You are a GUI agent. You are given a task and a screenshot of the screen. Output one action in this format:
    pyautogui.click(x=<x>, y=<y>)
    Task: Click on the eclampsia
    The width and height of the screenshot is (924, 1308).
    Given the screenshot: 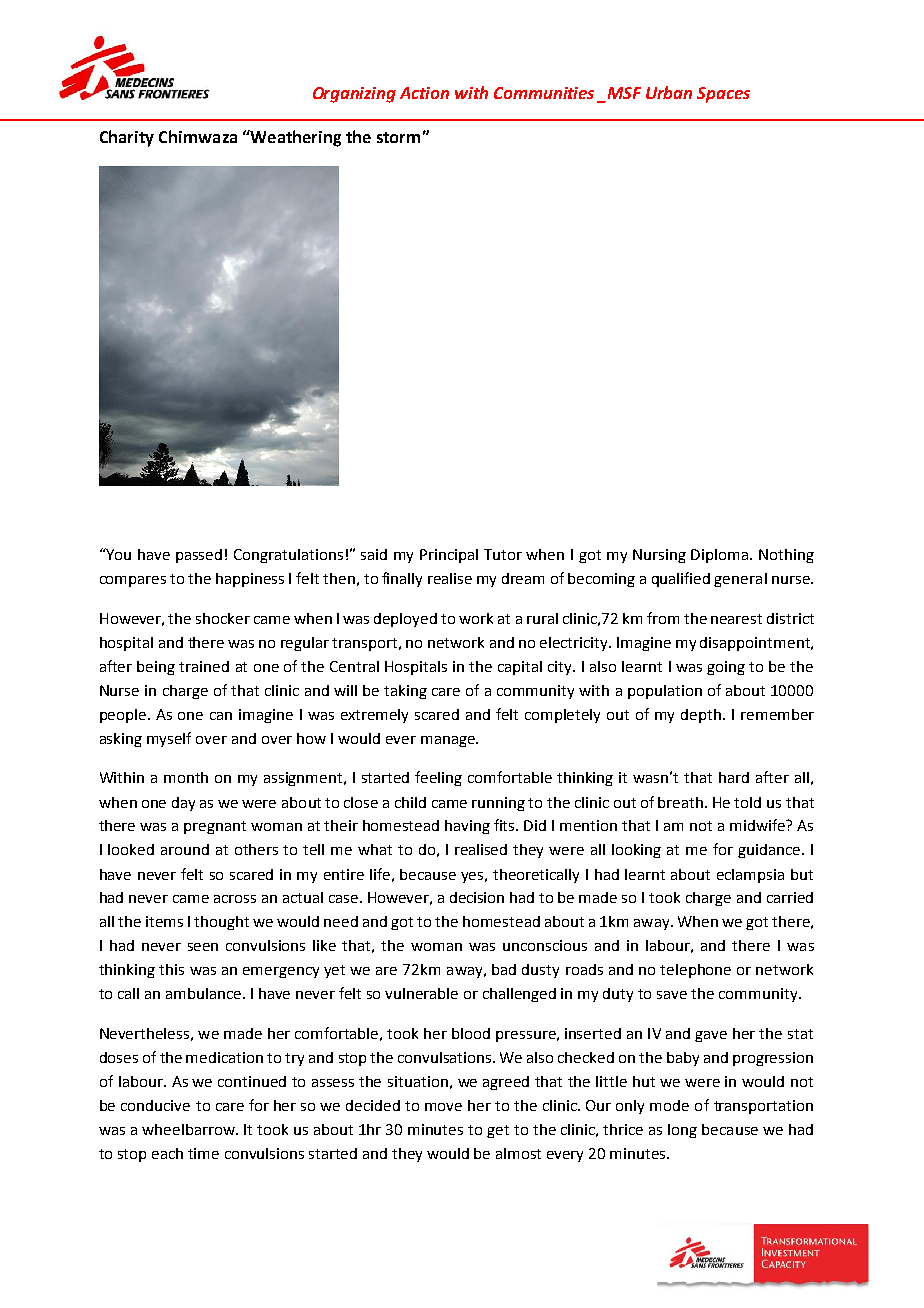 What is the action you would take?
    pyautogui.click(x=750, y=876)
